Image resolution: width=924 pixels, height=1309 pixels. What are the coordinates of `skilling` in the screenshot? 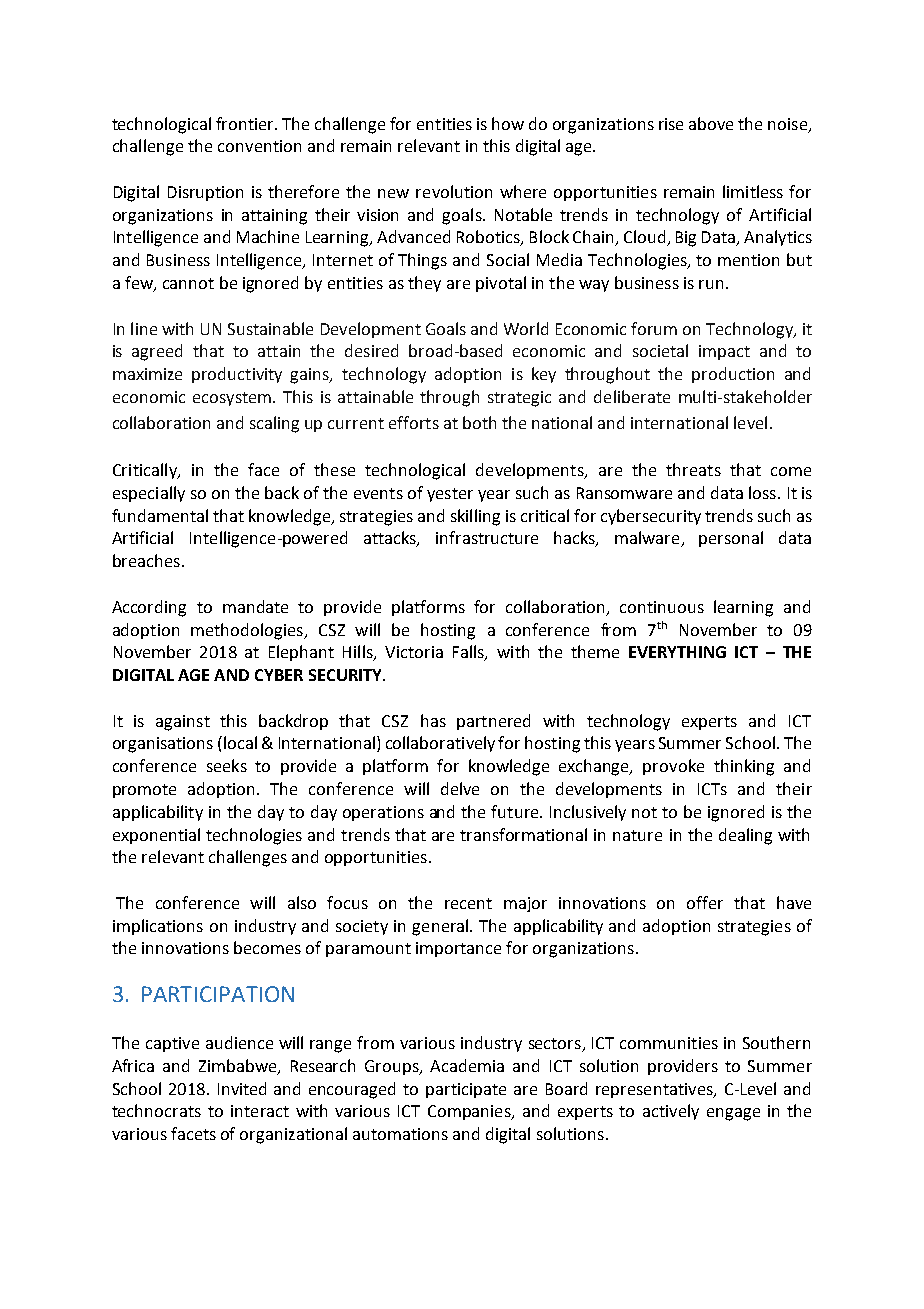 It's located at (475, 517).
